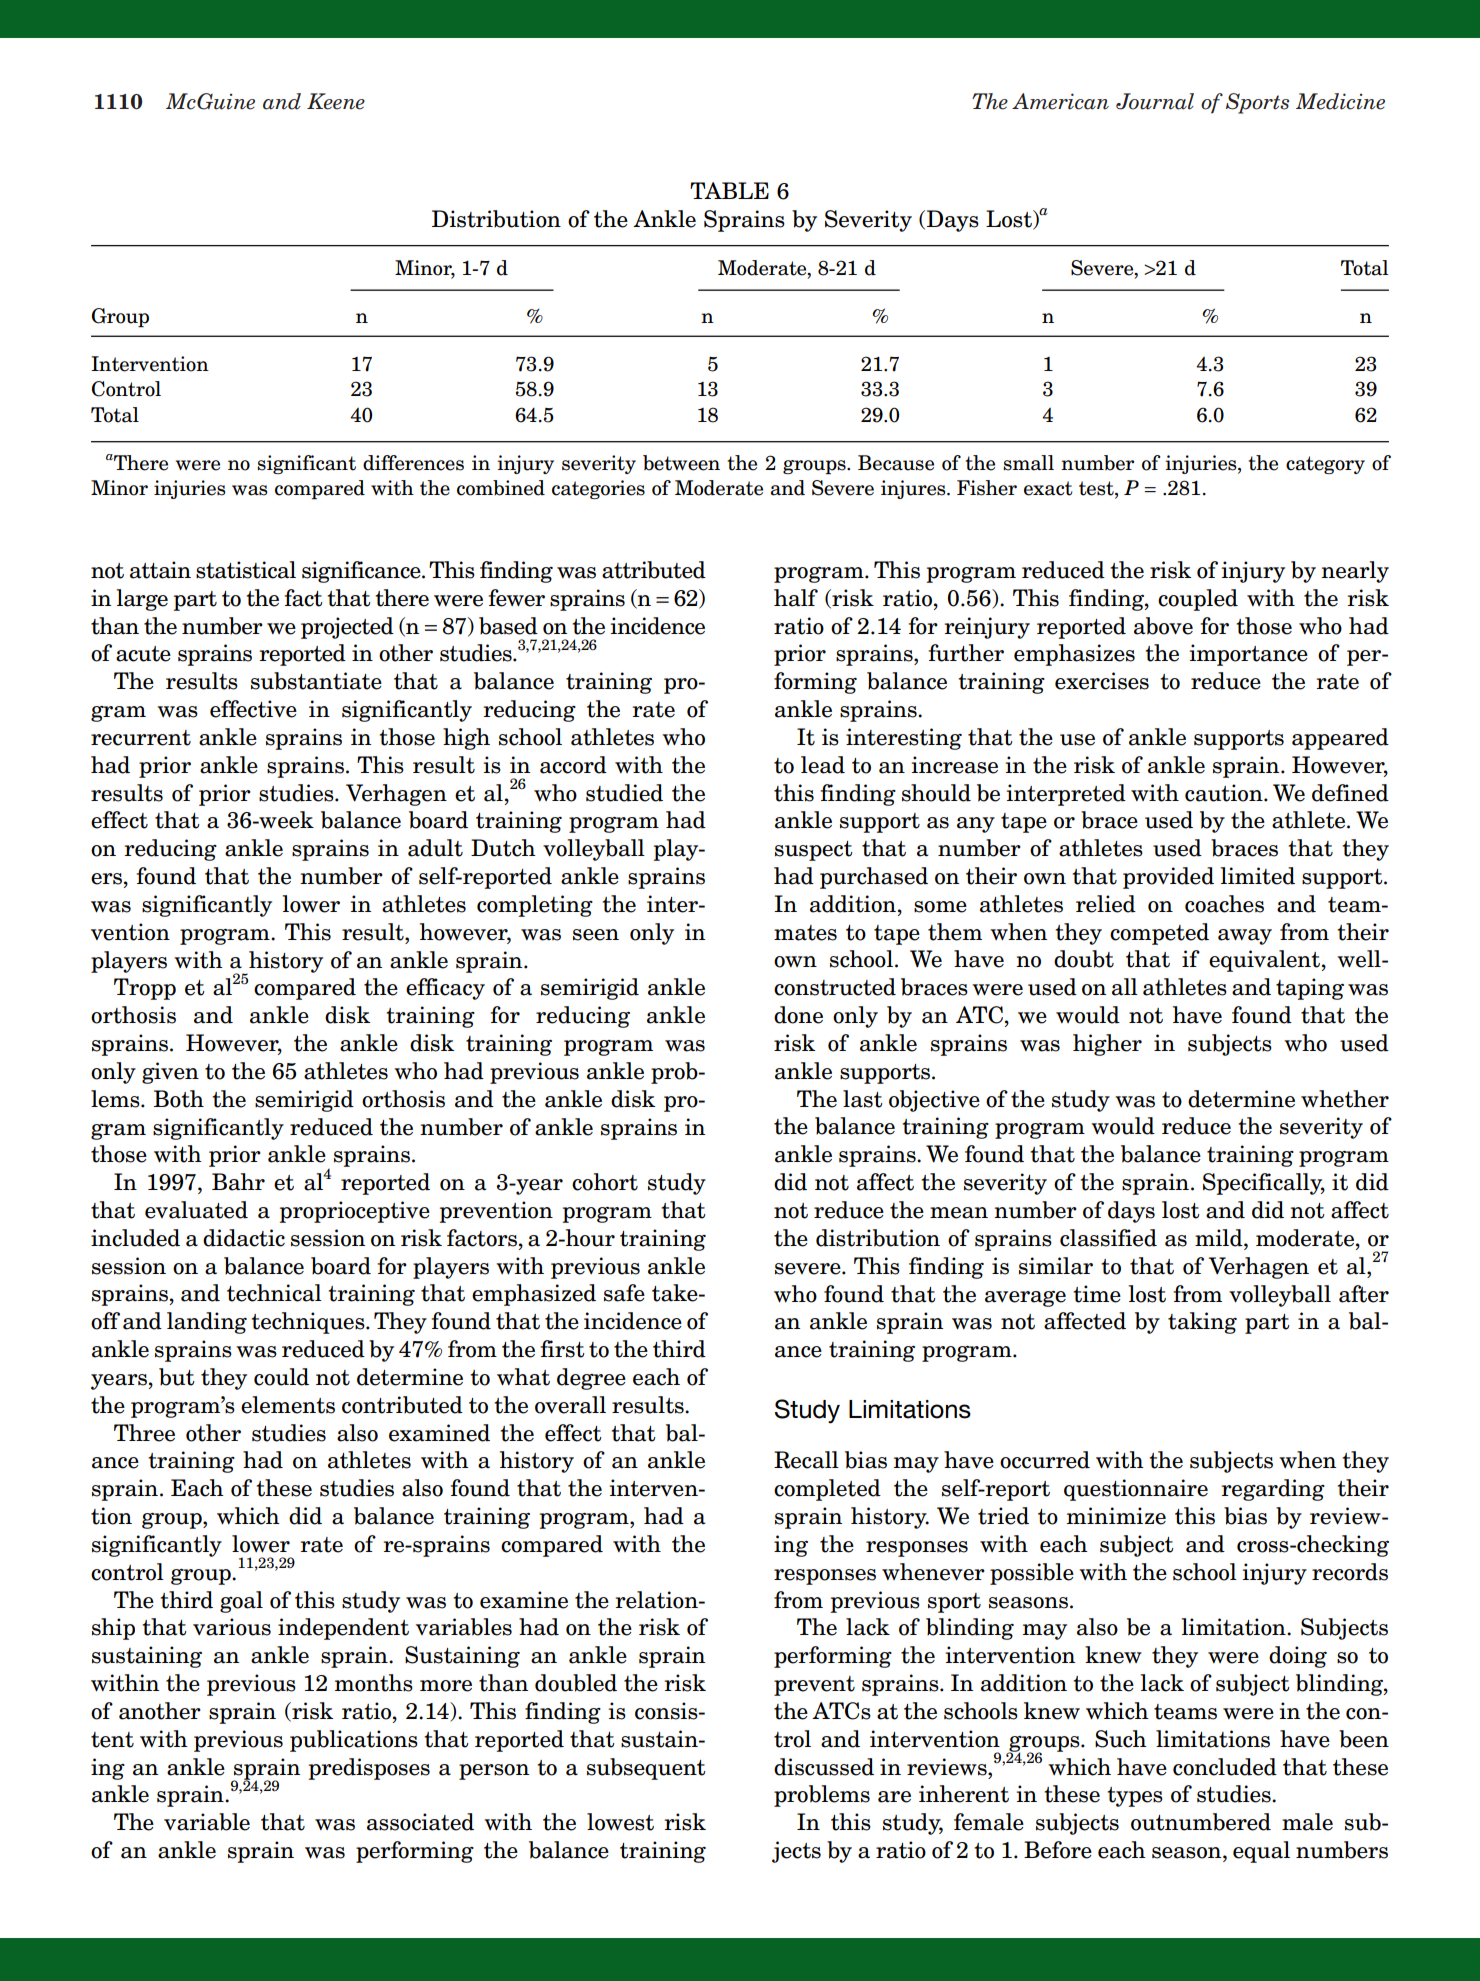 This page has height=1981, width=1480. Describe the element at coordinates (1258, 876) in the page. I see `limited` at that location.
